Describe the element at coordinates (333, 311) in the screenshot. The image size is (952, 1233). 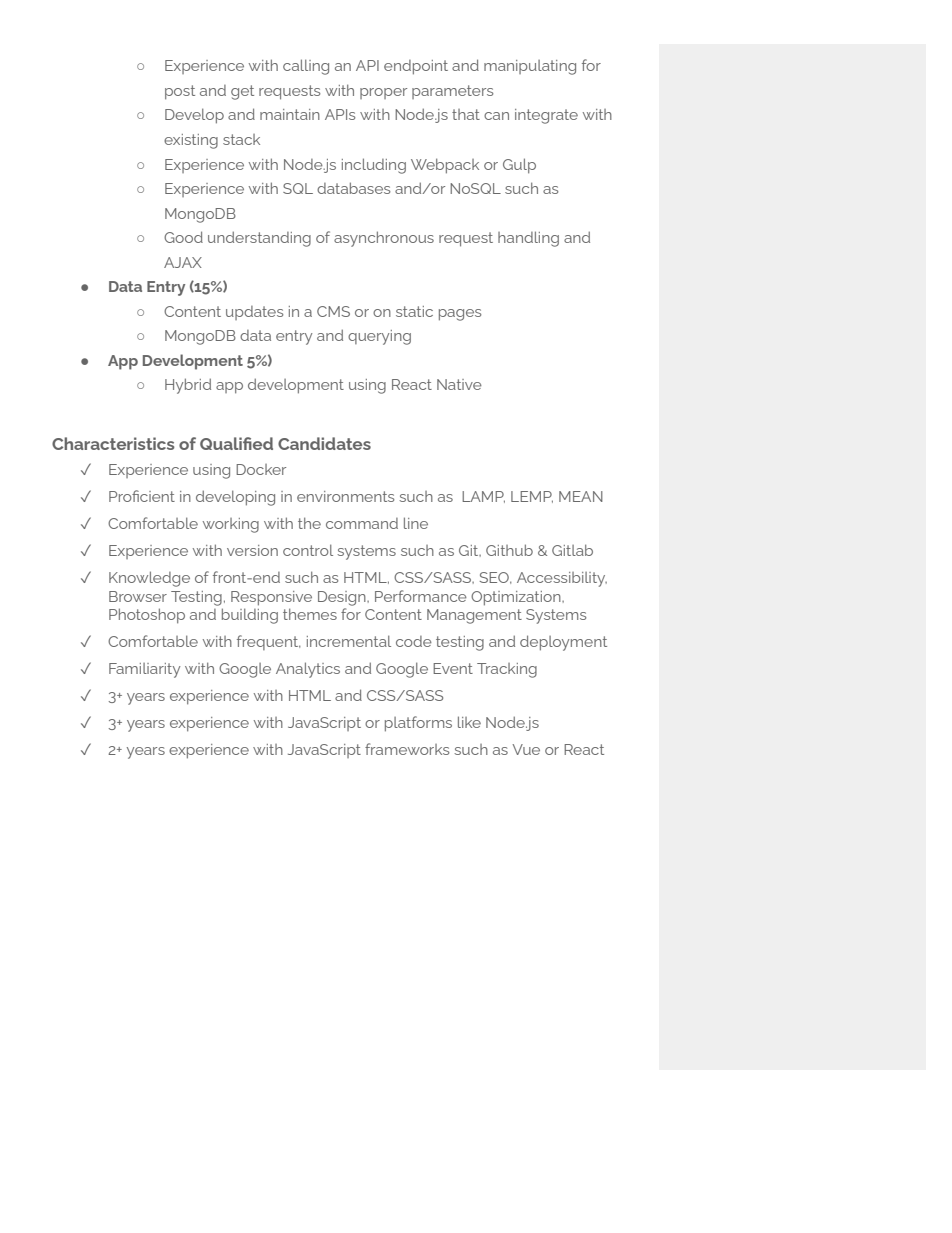
I see `CMS` at that location.
